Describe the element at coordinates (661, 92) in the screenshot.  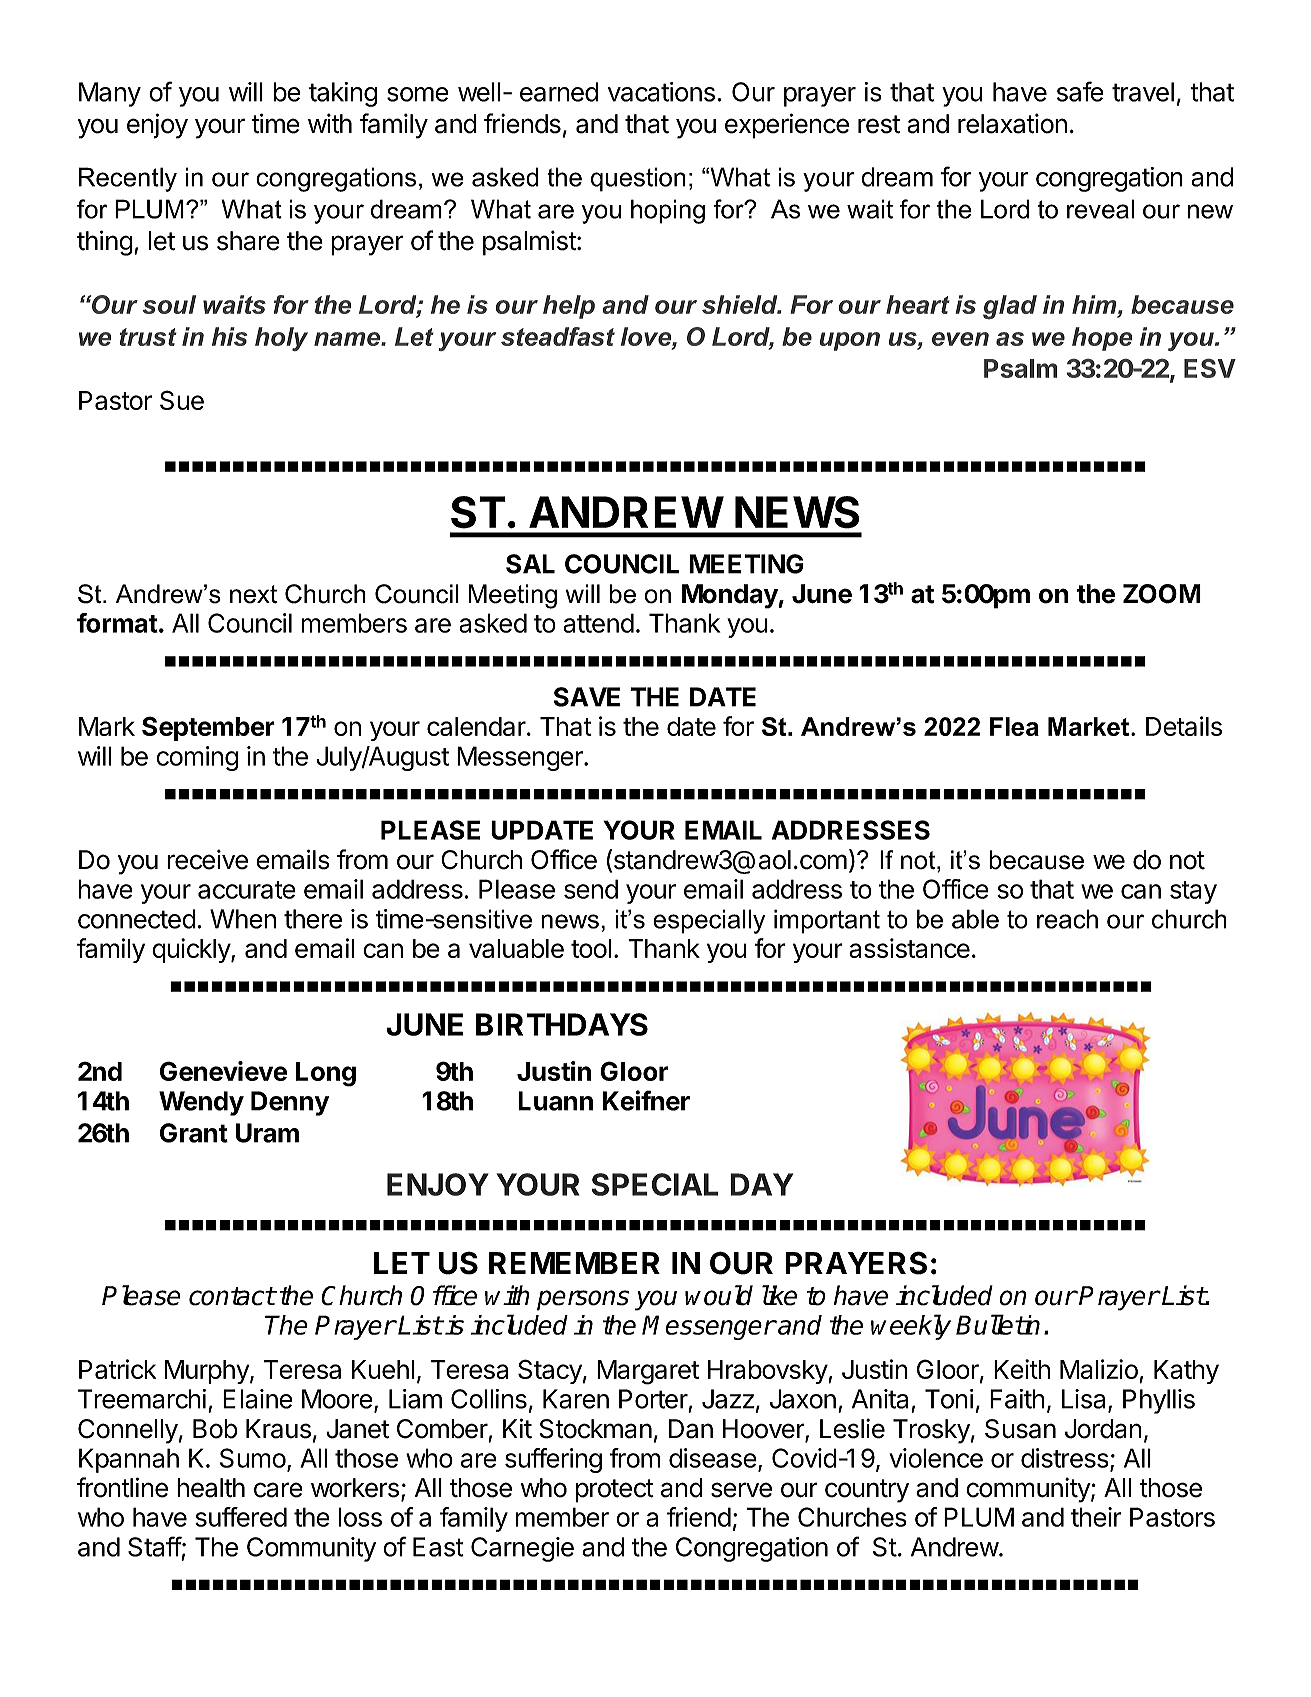
I see `vacations` at that location.
